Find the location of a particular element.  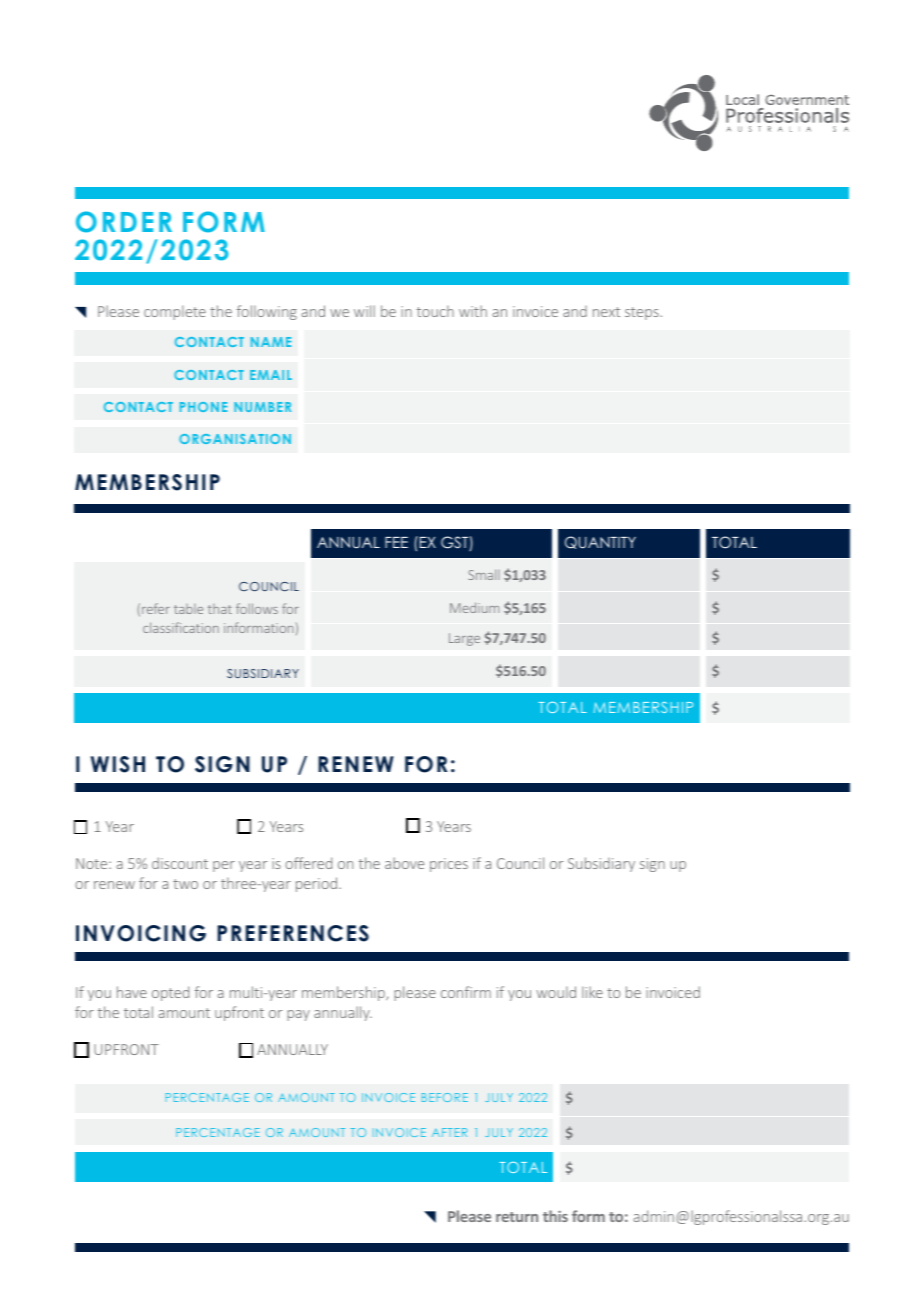

INVOICING is located at coordinates (141, 933).
